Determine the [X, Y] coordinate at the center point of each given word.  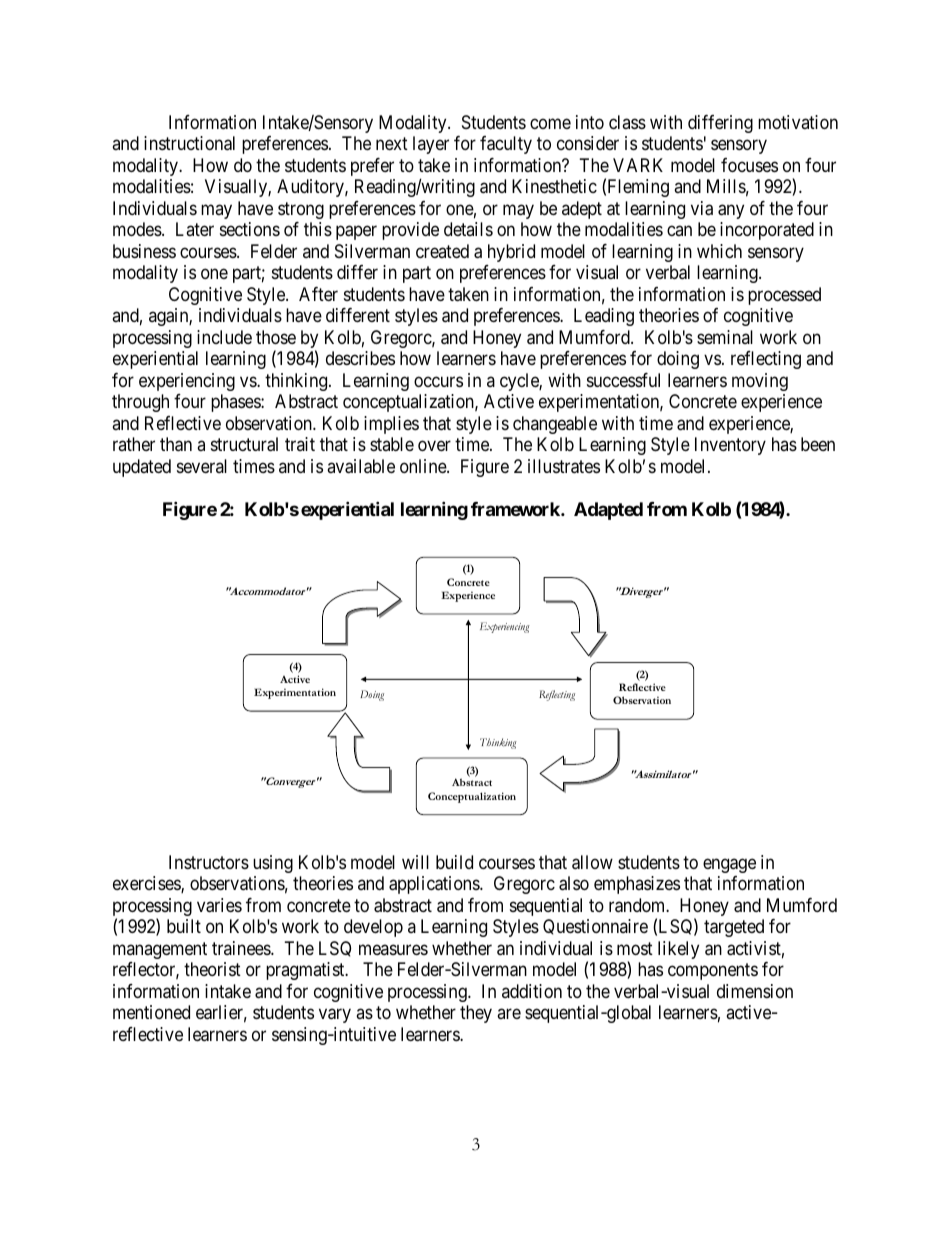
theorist [212, 969]
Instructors [209, 862]
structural [244, 444]
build [454, 862]
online [424, 466]
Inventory [730, 446]
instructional [189, 143]
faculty [506, 145]
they [476, 1014]
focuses [749, 165]
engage [729, 865]
